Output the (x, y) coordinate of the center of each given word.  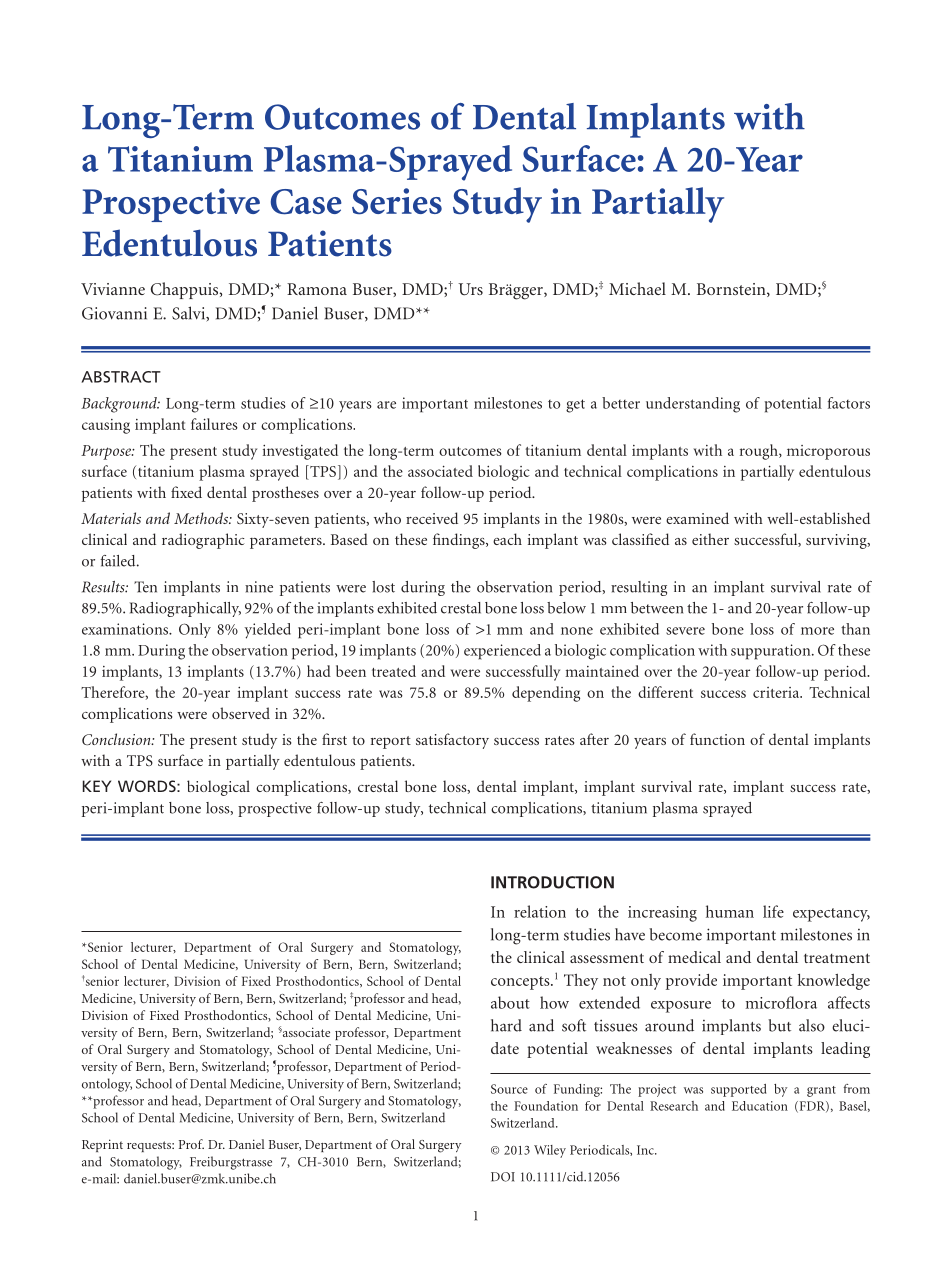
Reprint (102, 1145)
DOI (503, 1177)
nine (259, 587)
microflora (781, 1002)
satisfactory (452, 741)
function (717, 739)
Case (306, 202)
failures (214, 424)
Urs (470, 289)
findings (460, 541)
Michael (637, 288)
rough (760, 452)
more (817, 631)
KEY (97, 786)
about (510, 1002)
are (386, 405)
